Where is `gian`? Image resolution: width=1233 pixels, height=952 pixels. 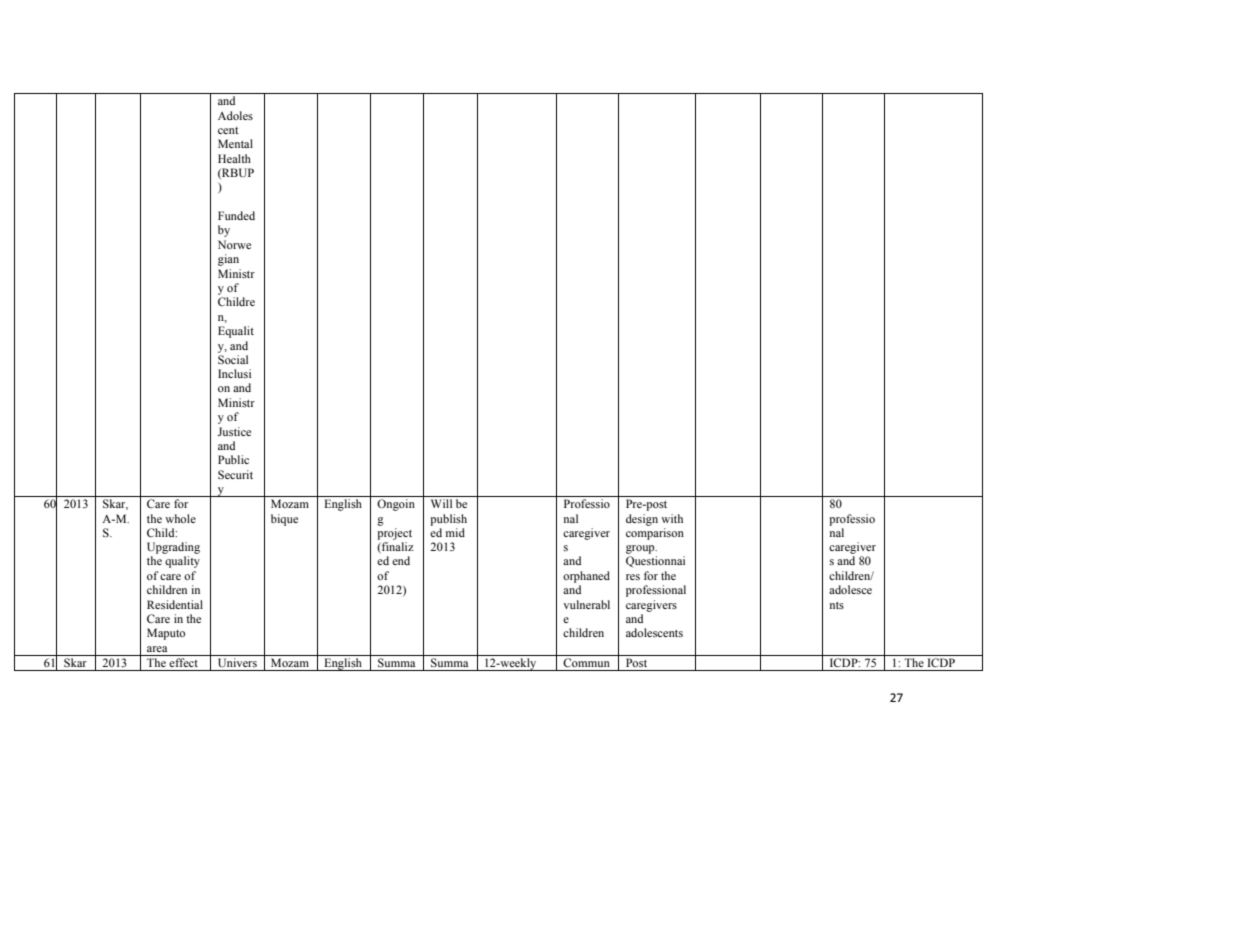
gian is located at coordinates (228, 260).
